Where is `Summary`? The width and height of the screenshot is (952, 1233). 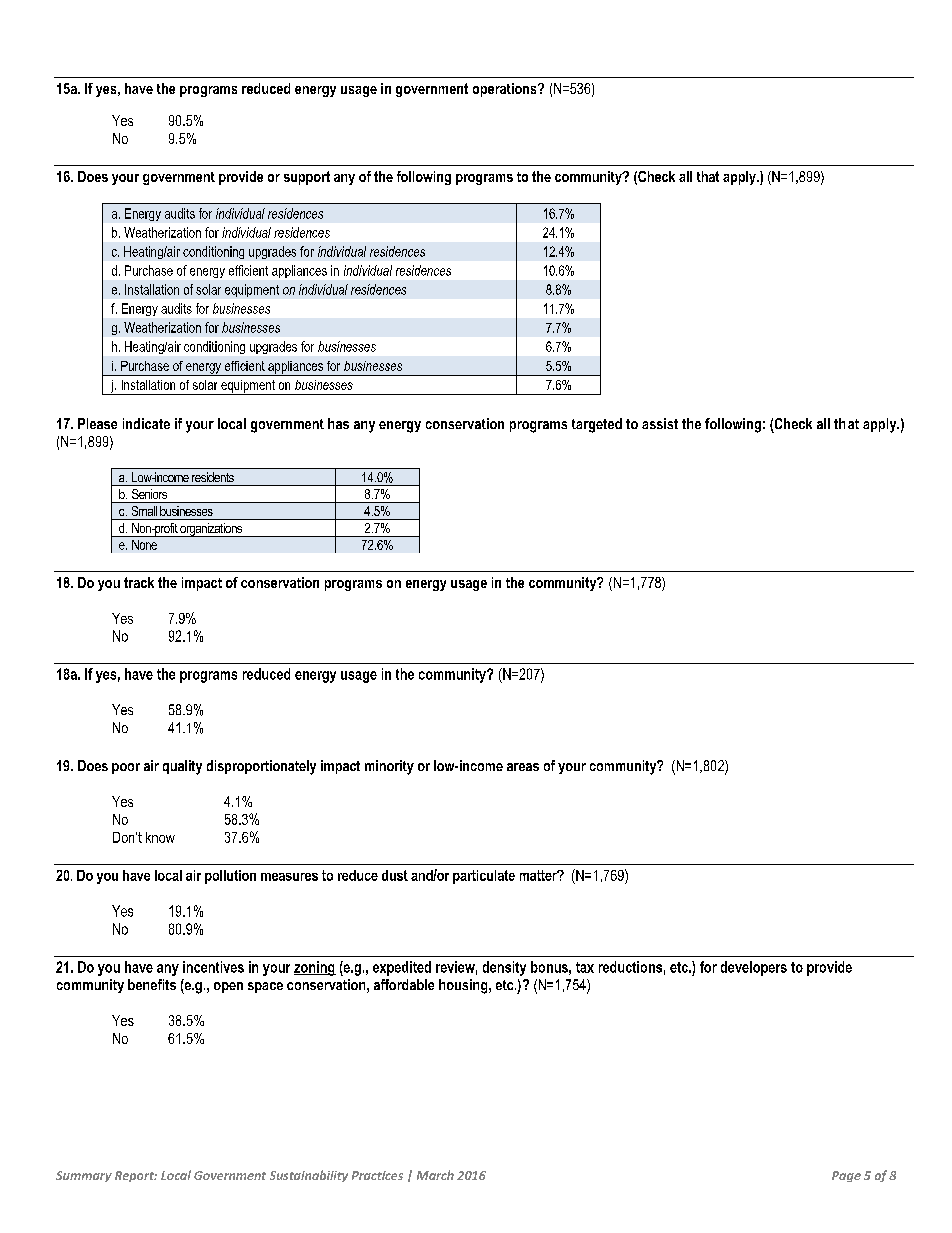
Summary is located at coordinates (84, 1176).
